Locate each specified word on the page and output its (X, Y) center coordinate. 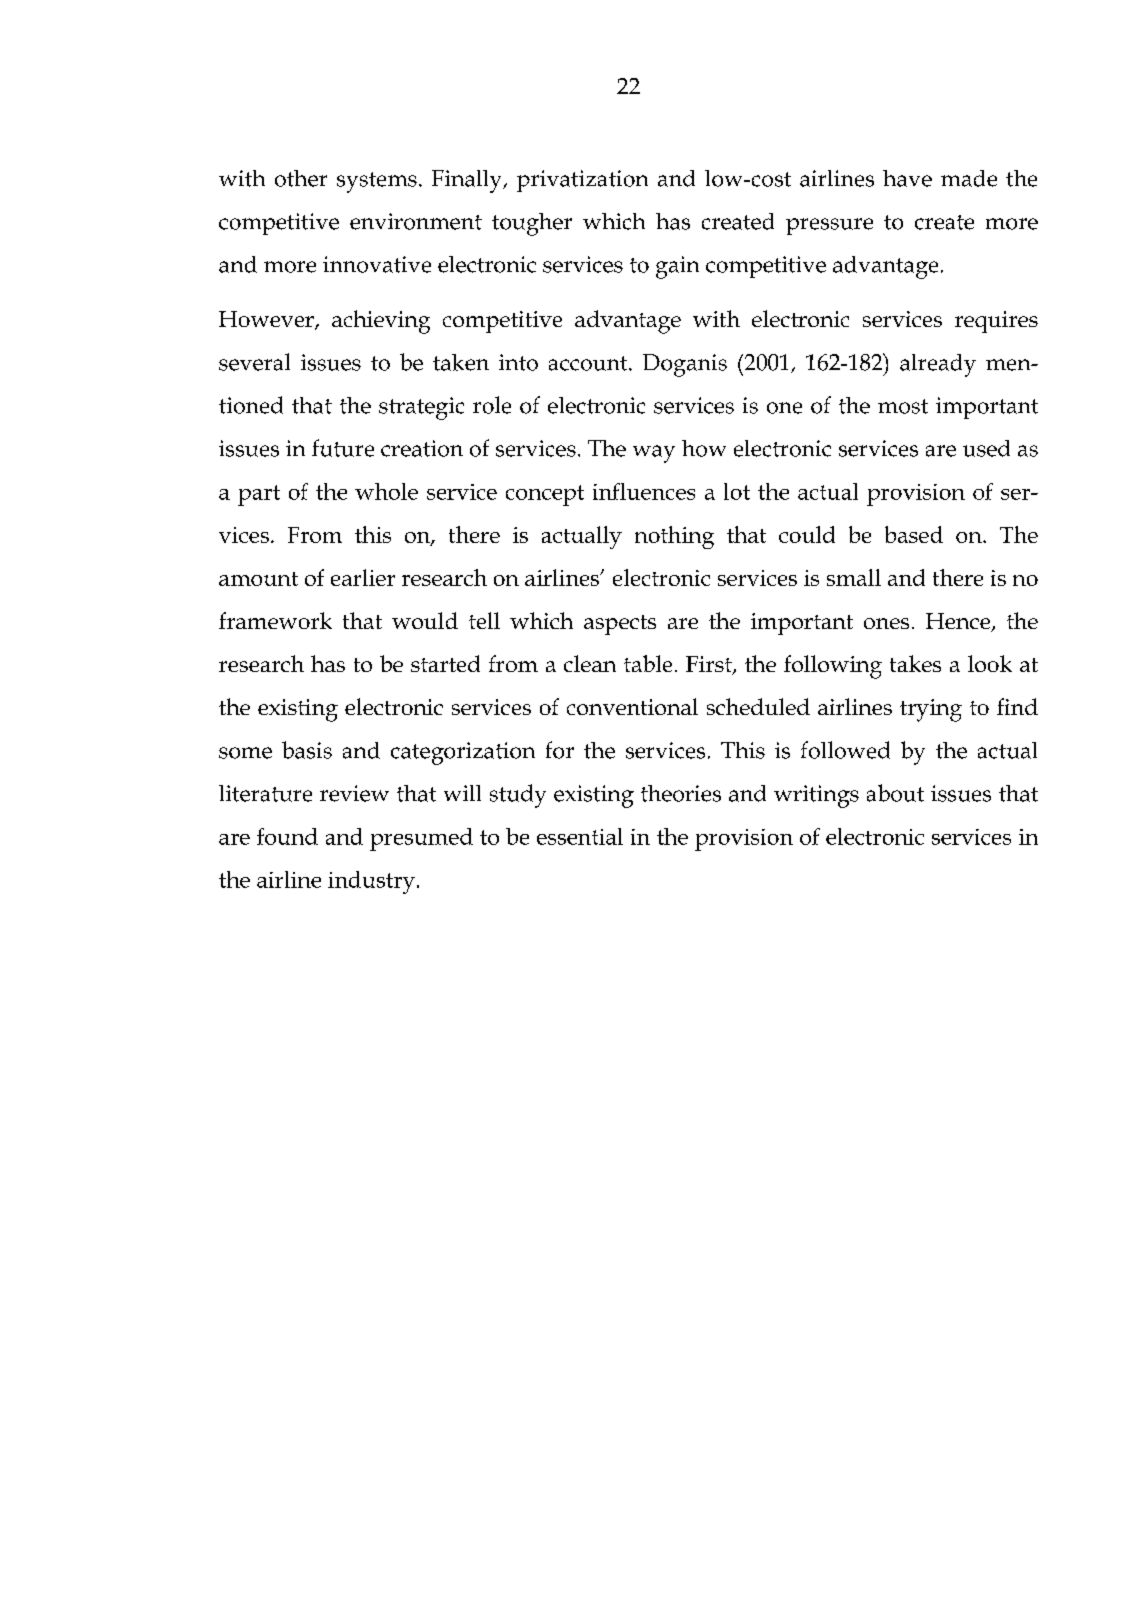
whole (386, 491)
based (914, 534)
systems (377, 182)
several (254, 362)
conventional (632, 706)
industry (371, 882)
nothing (674, 537)
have (907, 178)
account (589, 363)
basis (307, 750)
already (938, 365)
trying (931, 710)
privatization (582, 181)
